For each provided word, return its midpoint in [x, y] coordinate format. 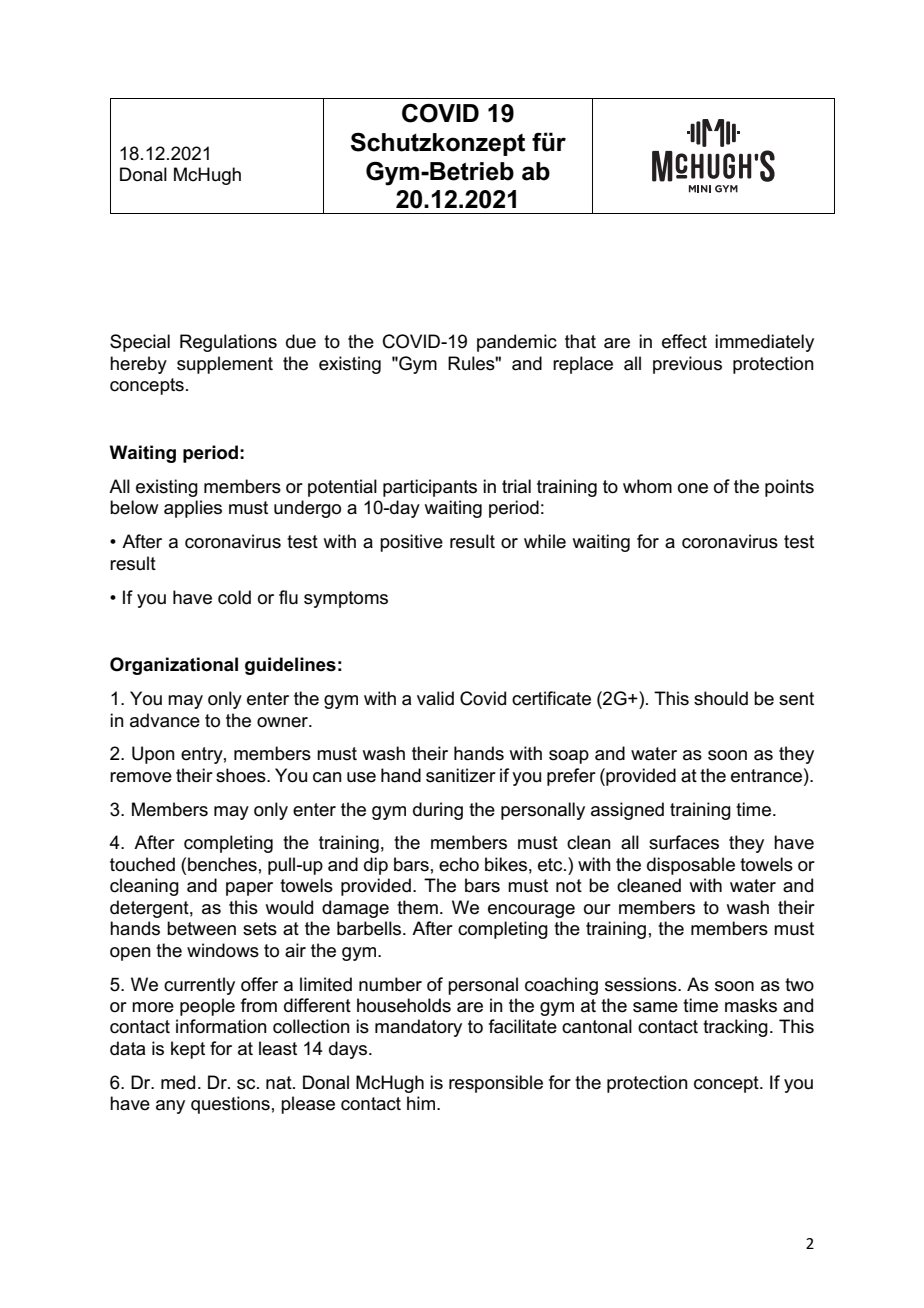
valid [435, 698]
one [693, 488]
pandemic [517, 343]
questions [230, 1105]
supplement [225, 365]
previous [687, 365]
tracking [735, 1028]
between [201, 928]
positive [411, 543]
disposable [691, 866]
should [721, 698]
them [417, 907]
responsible [496, 1084]
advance [165, 720]
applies [193, 509]
